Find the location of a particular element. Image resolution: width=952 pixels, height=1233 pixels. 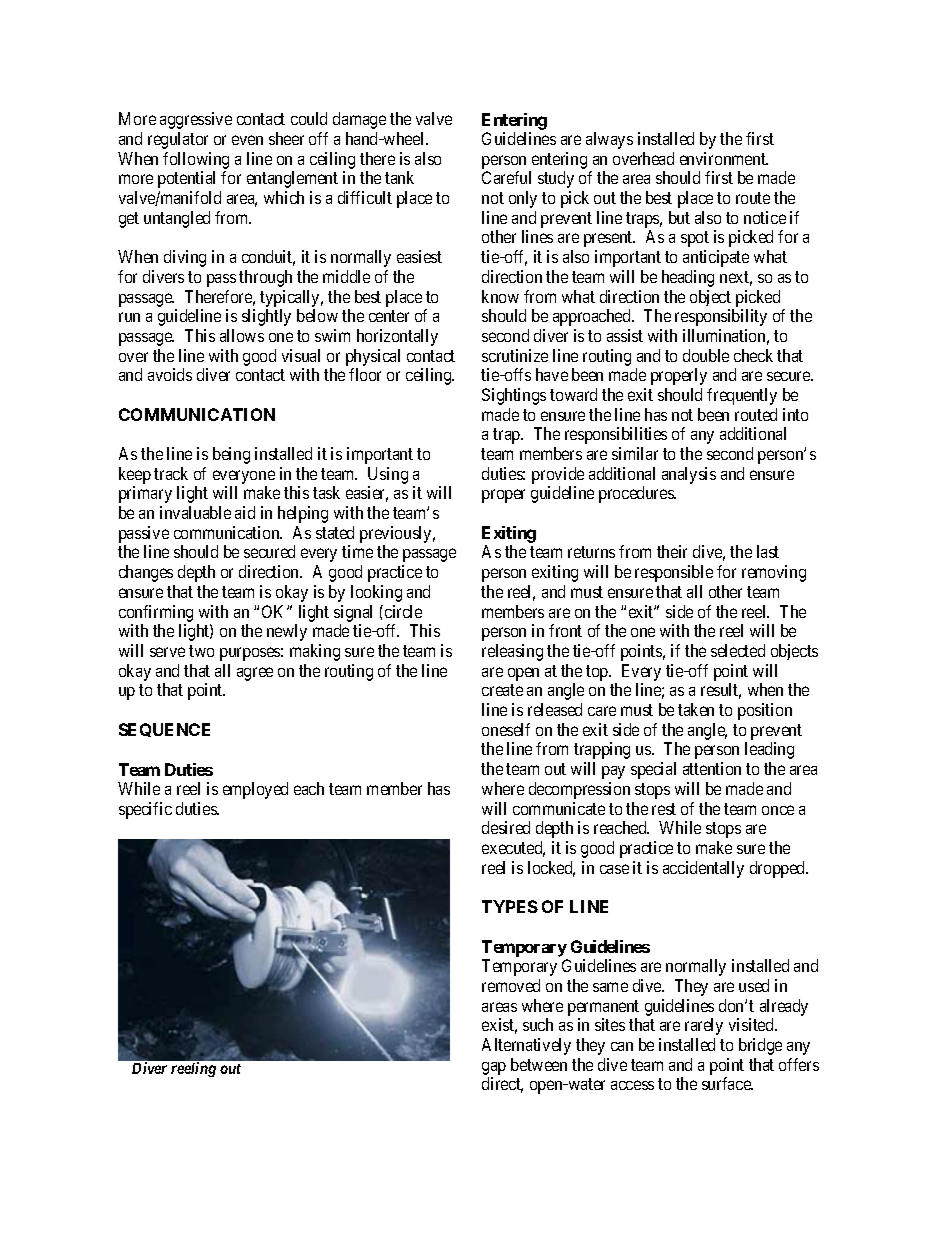

oneself is located at coordinates (506, 729).
